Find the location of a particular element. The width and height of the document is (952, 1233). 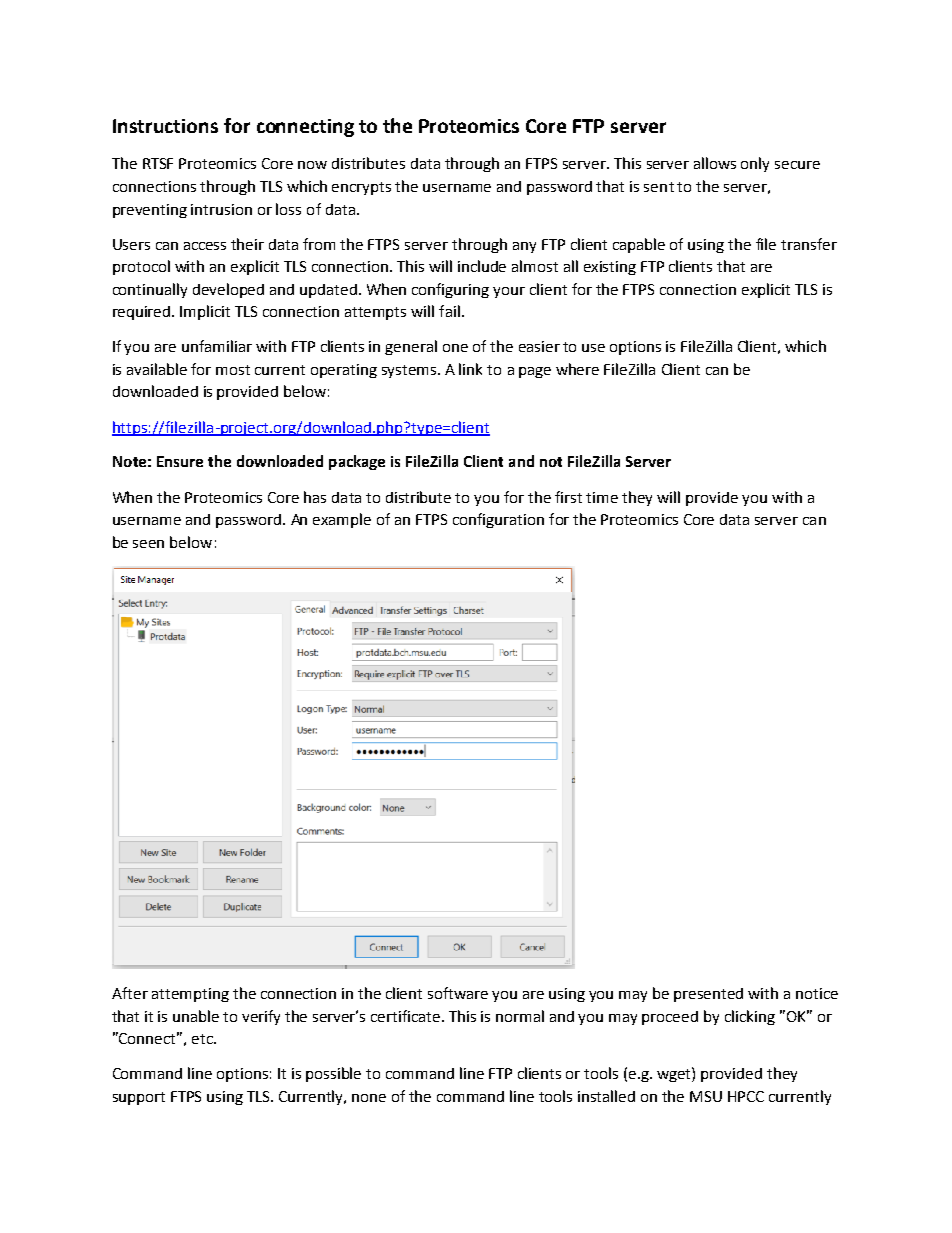

allows is located at coordinates (715, 163).
